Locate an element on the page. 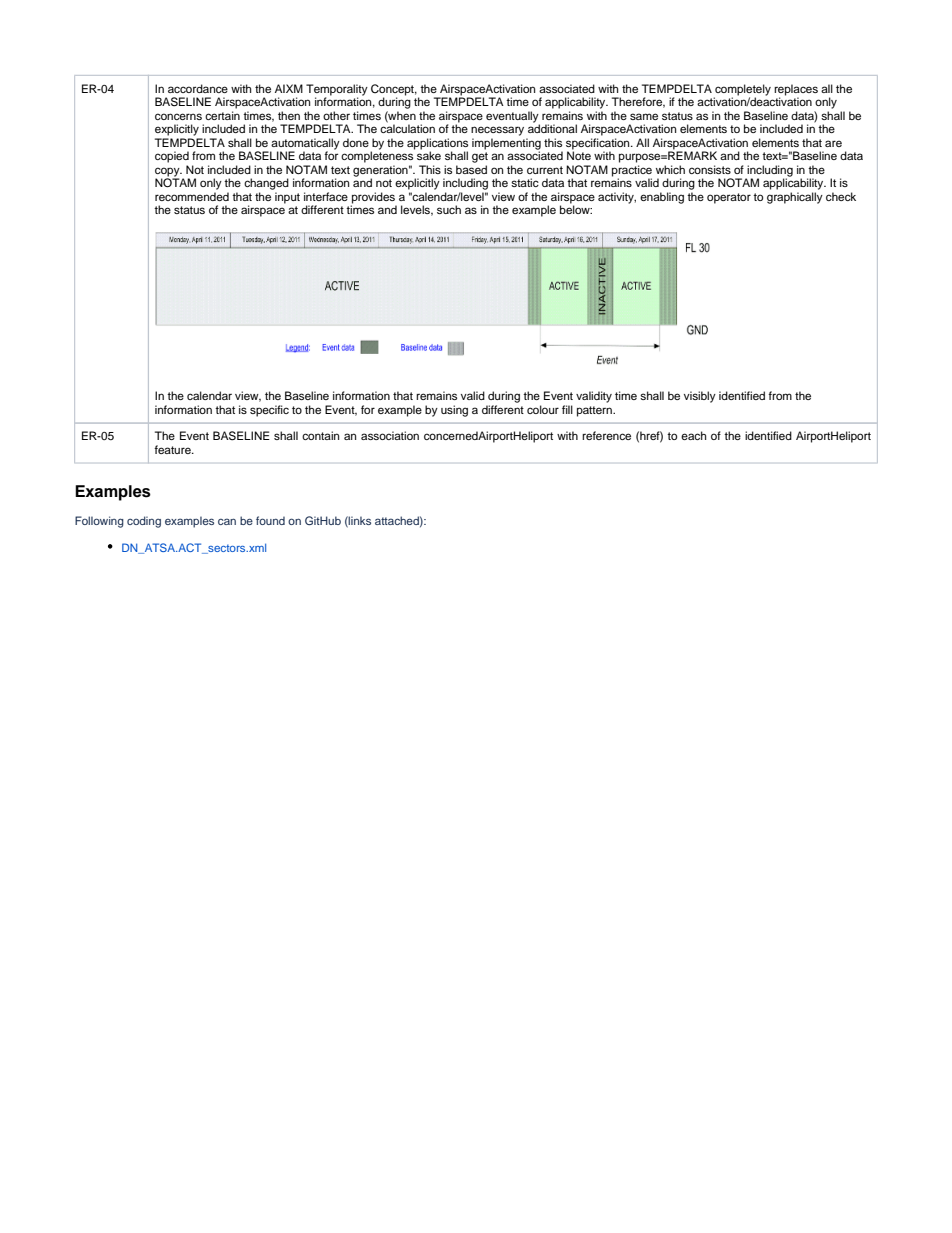  found is located at coordinates (270, 520).
